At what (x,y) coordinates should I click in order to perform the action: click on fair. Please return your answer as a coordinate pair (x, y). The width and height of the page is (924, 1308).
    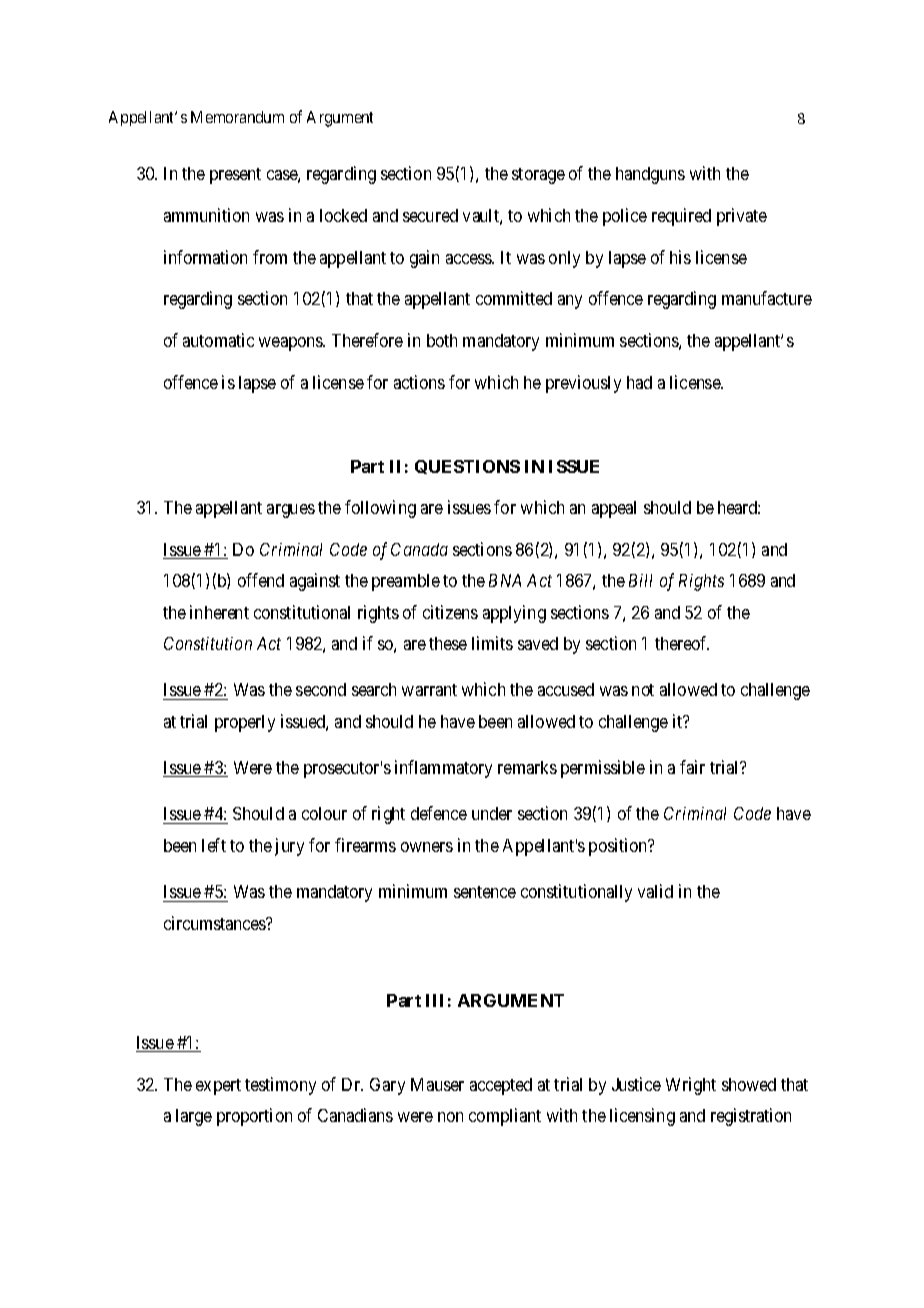
    Looking at the image, I should click on (692, 767).
